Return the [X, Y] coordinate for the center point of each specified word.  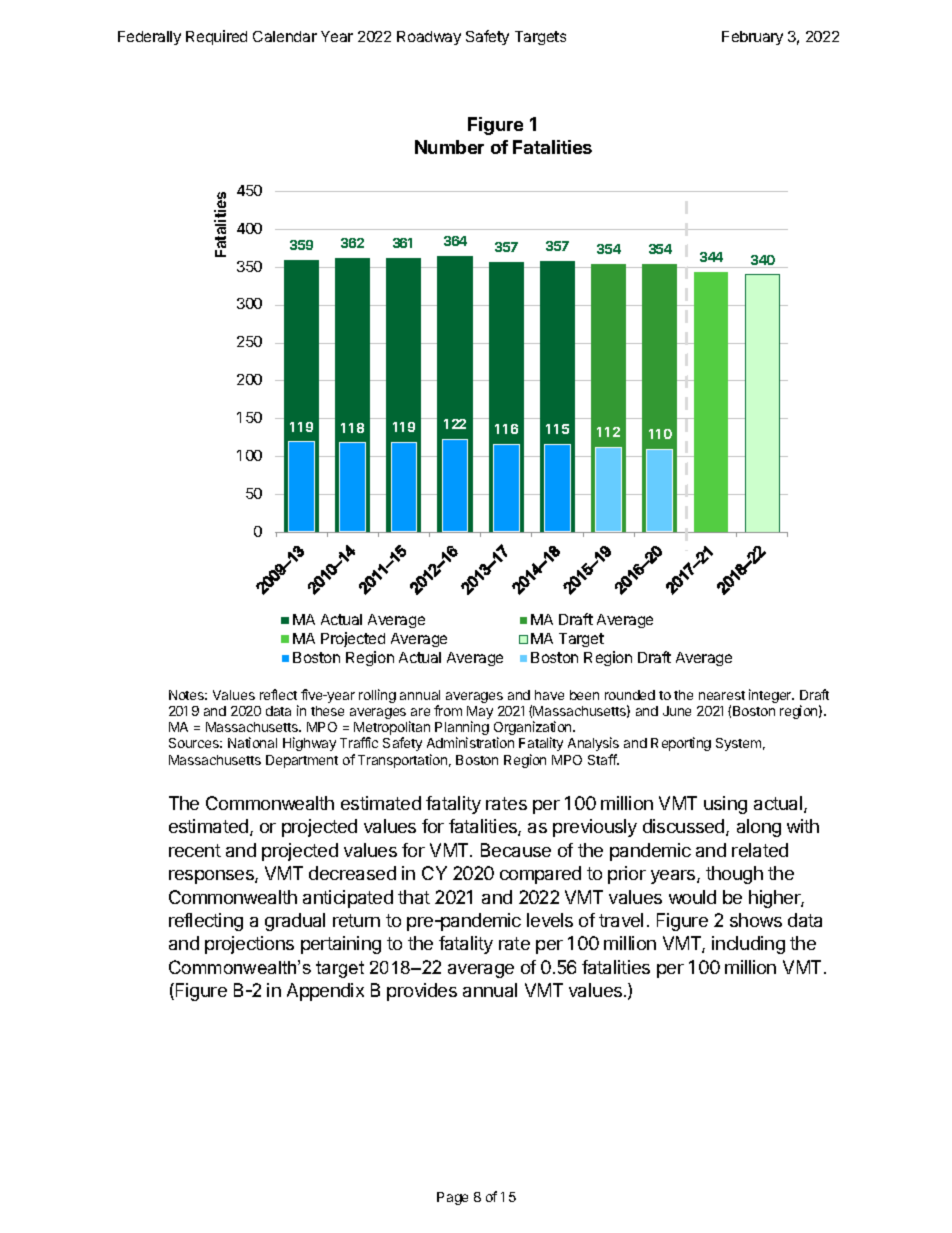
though [734, 875]
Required [216, 37]
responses [212, 877]
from [448, 710]
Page [452, 1198]
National [252, 742]
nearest [722, 695]
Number [449, 147]
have [549, 695]
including [748, 945]
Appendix [325, 992]
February [752, 38]
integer [771, 696]
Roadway [429, 38]
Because [516, 850]
